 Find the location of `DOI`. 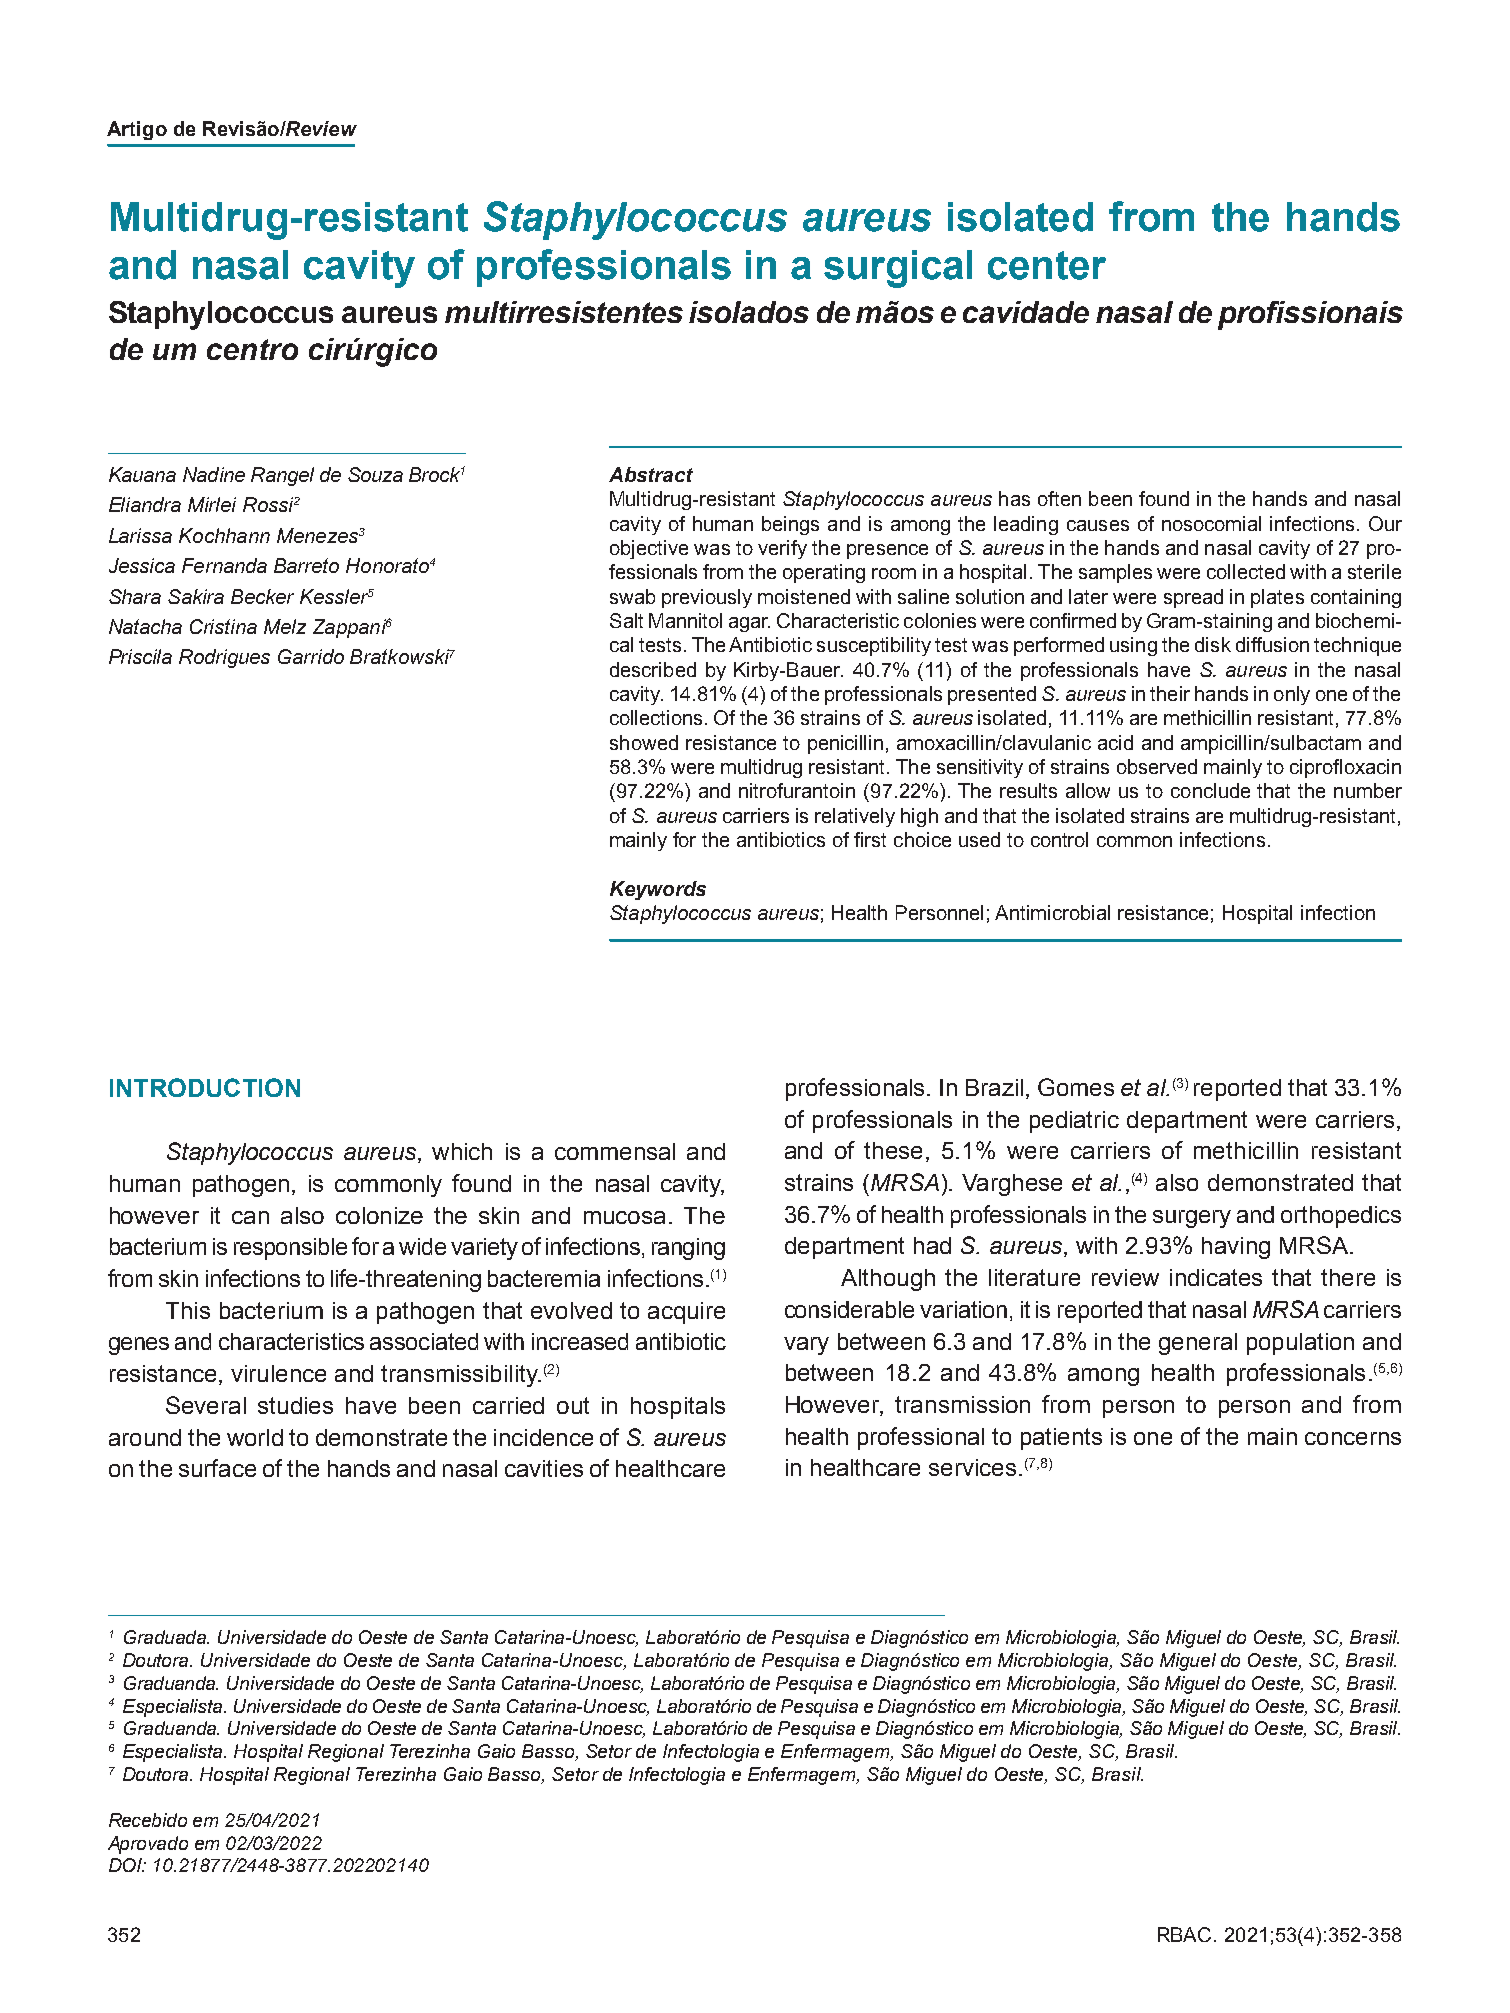

DOI is located at coordinates (127, 1865).
